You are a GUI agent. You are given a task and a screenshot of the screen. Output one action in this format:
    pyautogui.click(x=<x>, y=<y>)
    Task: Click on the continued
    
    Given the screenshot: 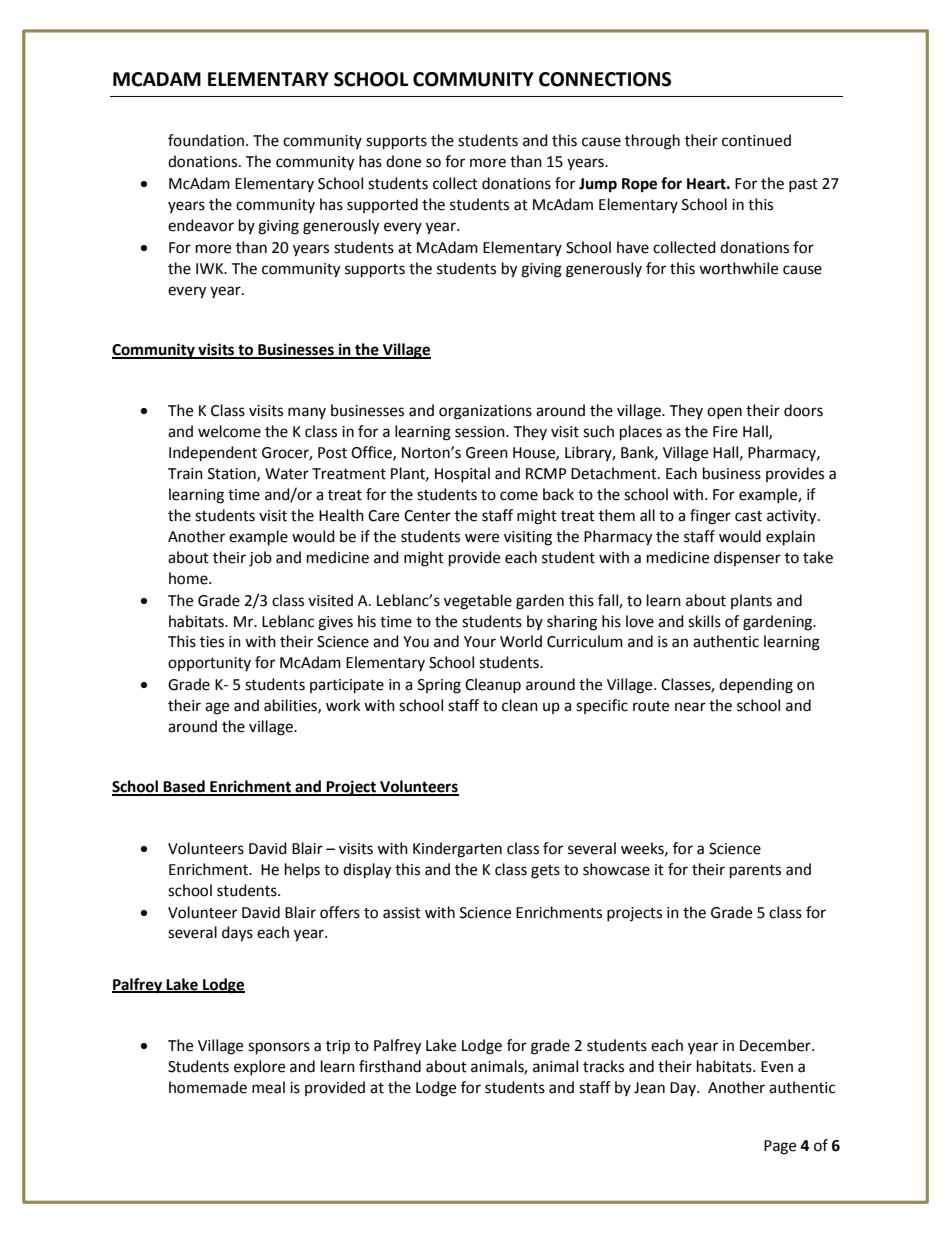 What is the action you would take?
    pyautogui.click(x=756, y=140)
